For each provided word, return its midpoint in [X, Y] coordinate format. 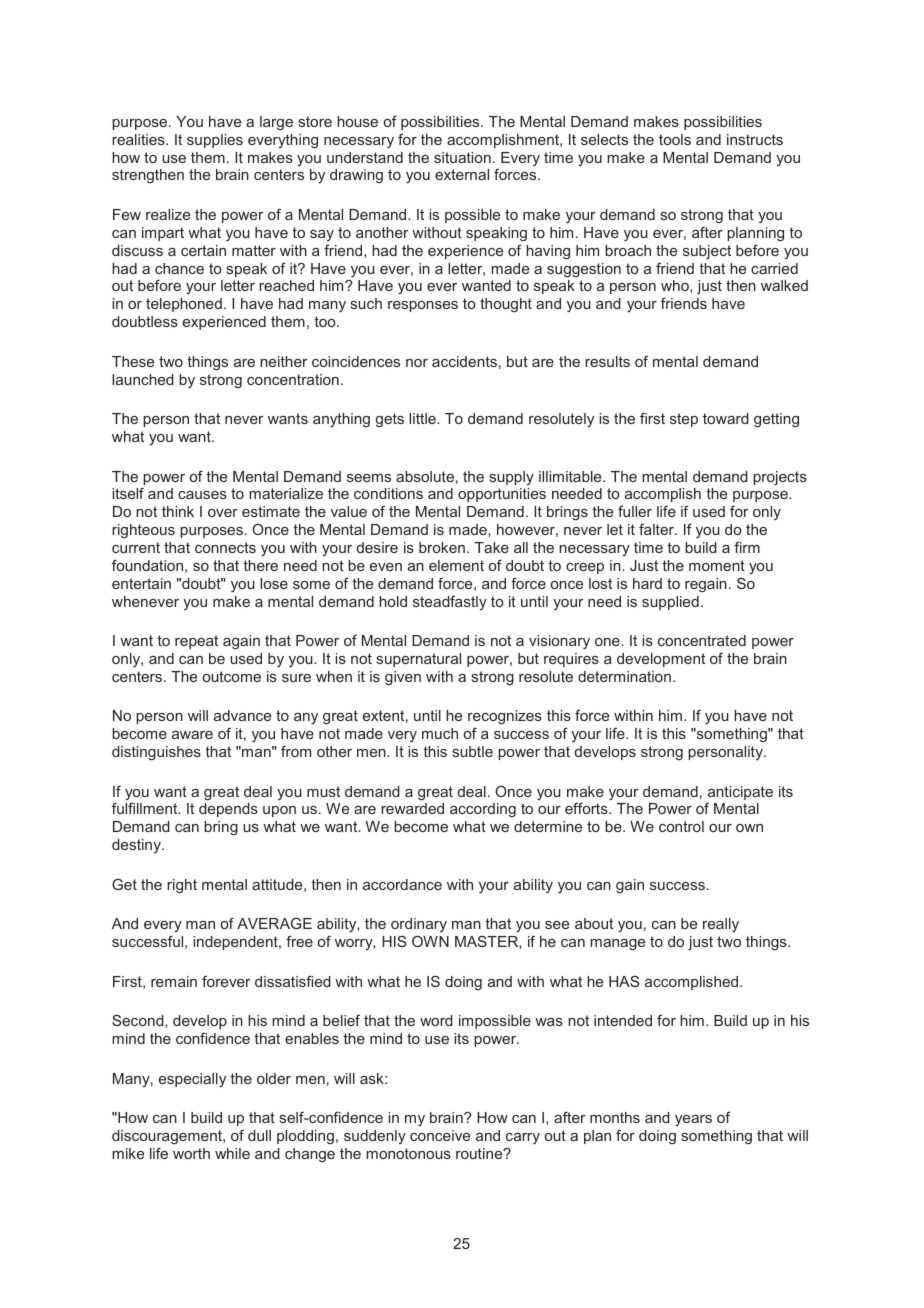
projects [780, 478]
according [483, 810]
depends [228, 810]
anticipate [740, 793]
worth [191, 1153]
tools [675, 139]
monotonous [408, 1153]
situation [462, 157]
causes [202, 495]
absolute [425, 476]
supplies [215, 141]
